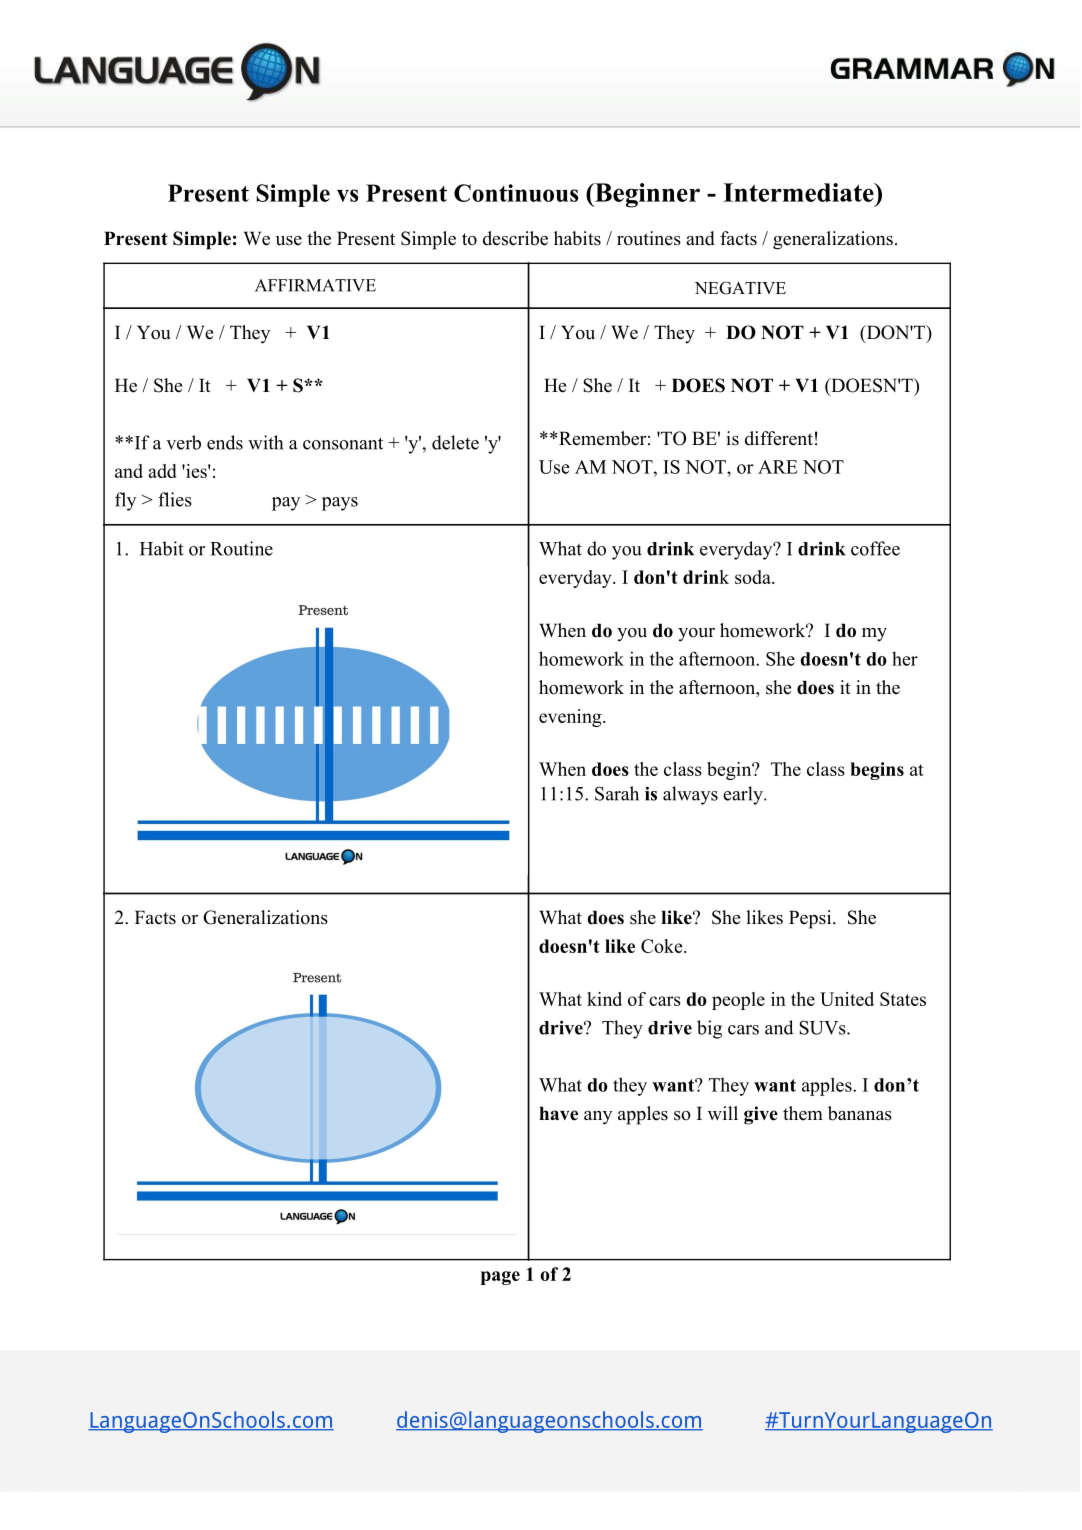 The image size is (1082, 1530). What do you see at coordinates (598, 1118) in the screenshot?
I see `any` at bounding box center [598, 1118].
